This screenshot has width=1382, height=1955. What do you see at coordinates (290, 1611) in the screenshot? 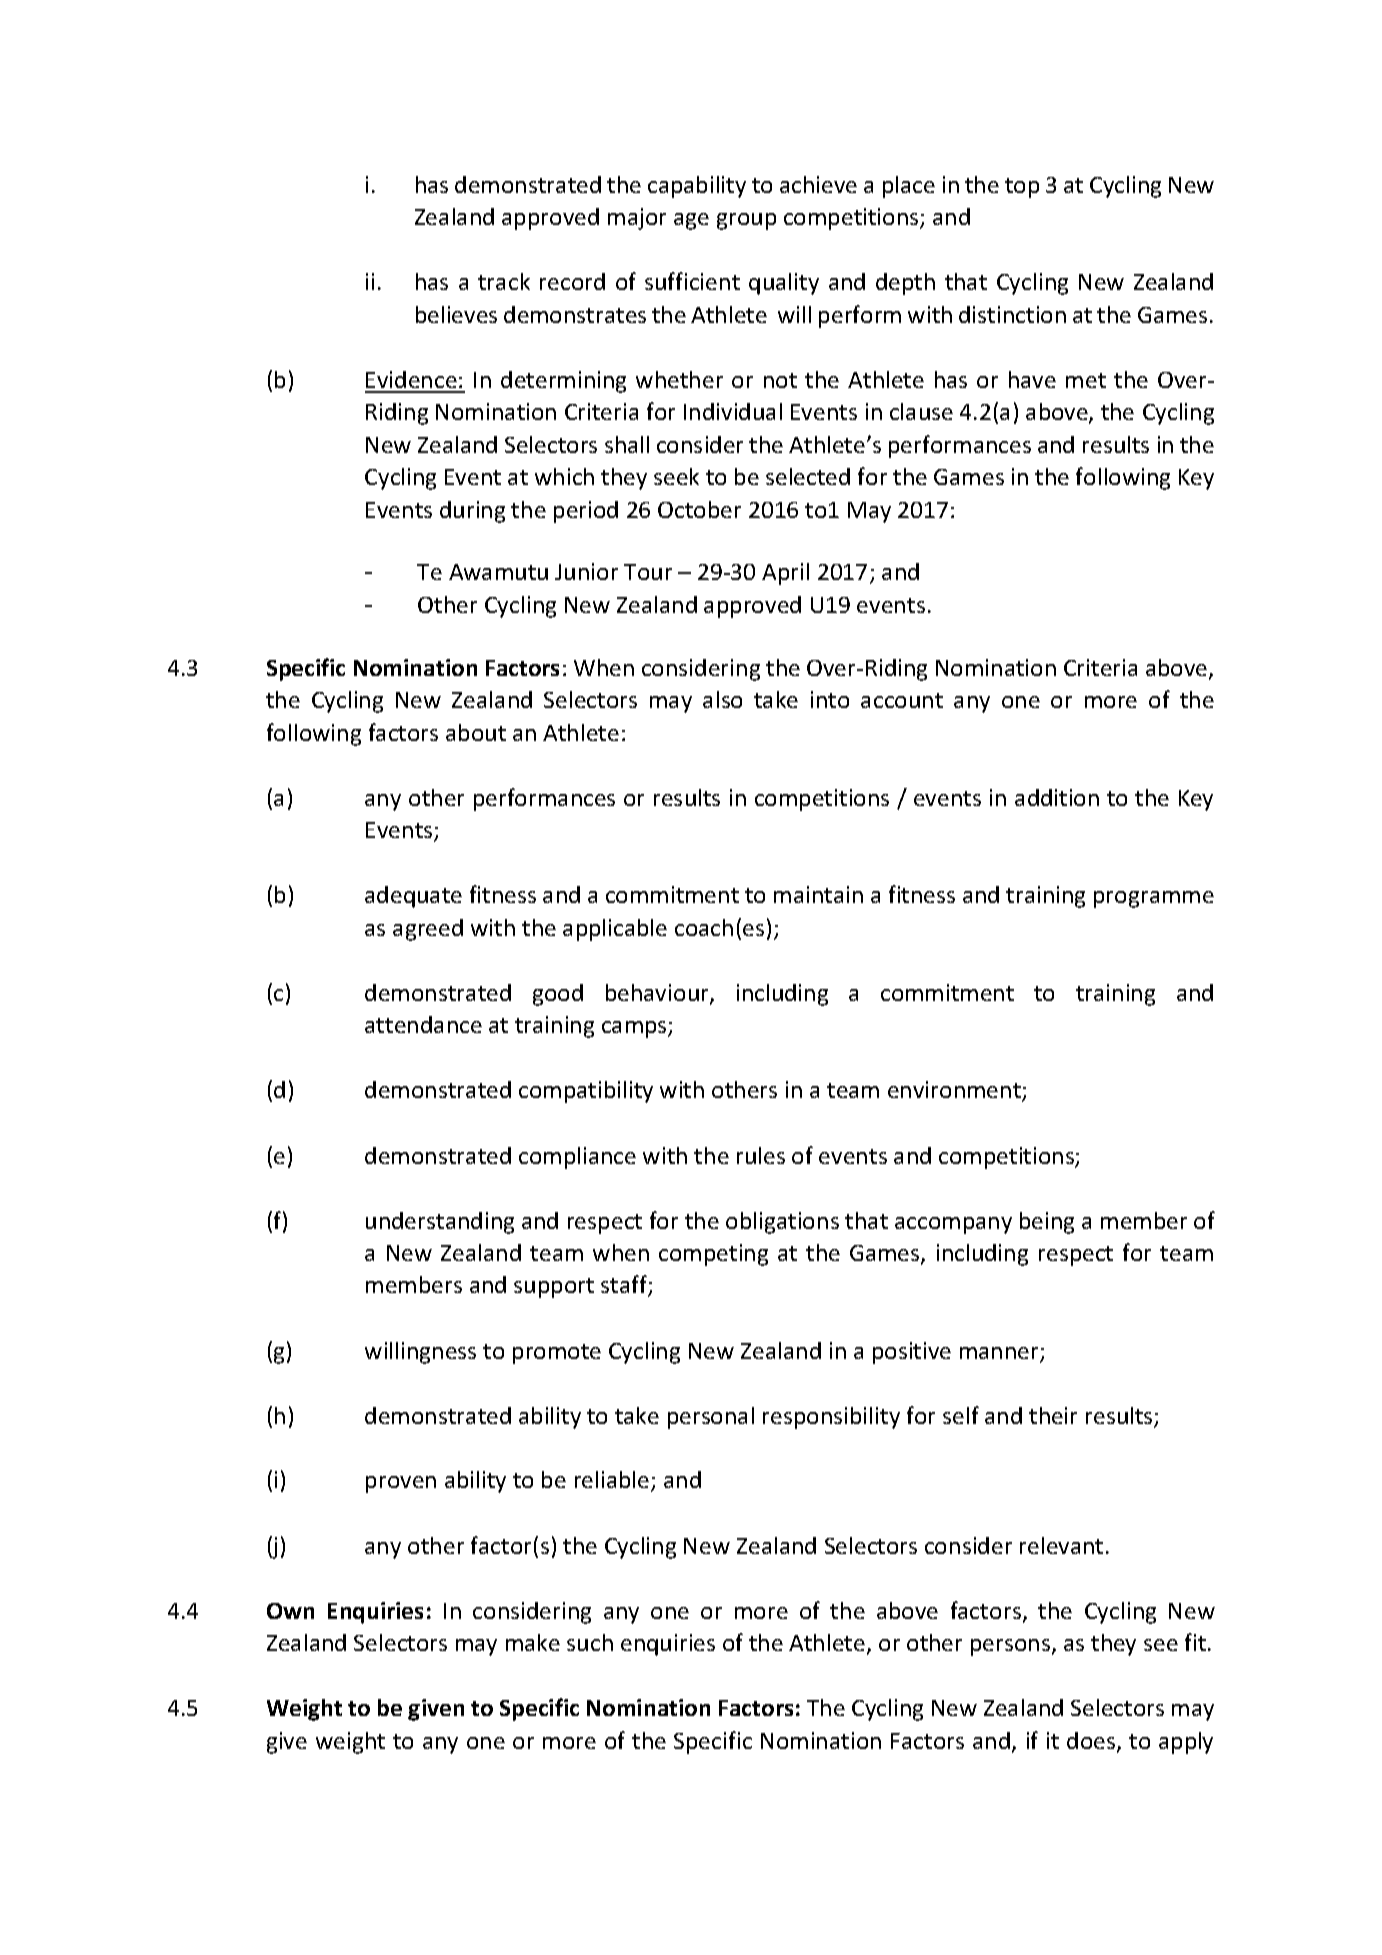
I see `Own` at bounding box center [290, 1611].
